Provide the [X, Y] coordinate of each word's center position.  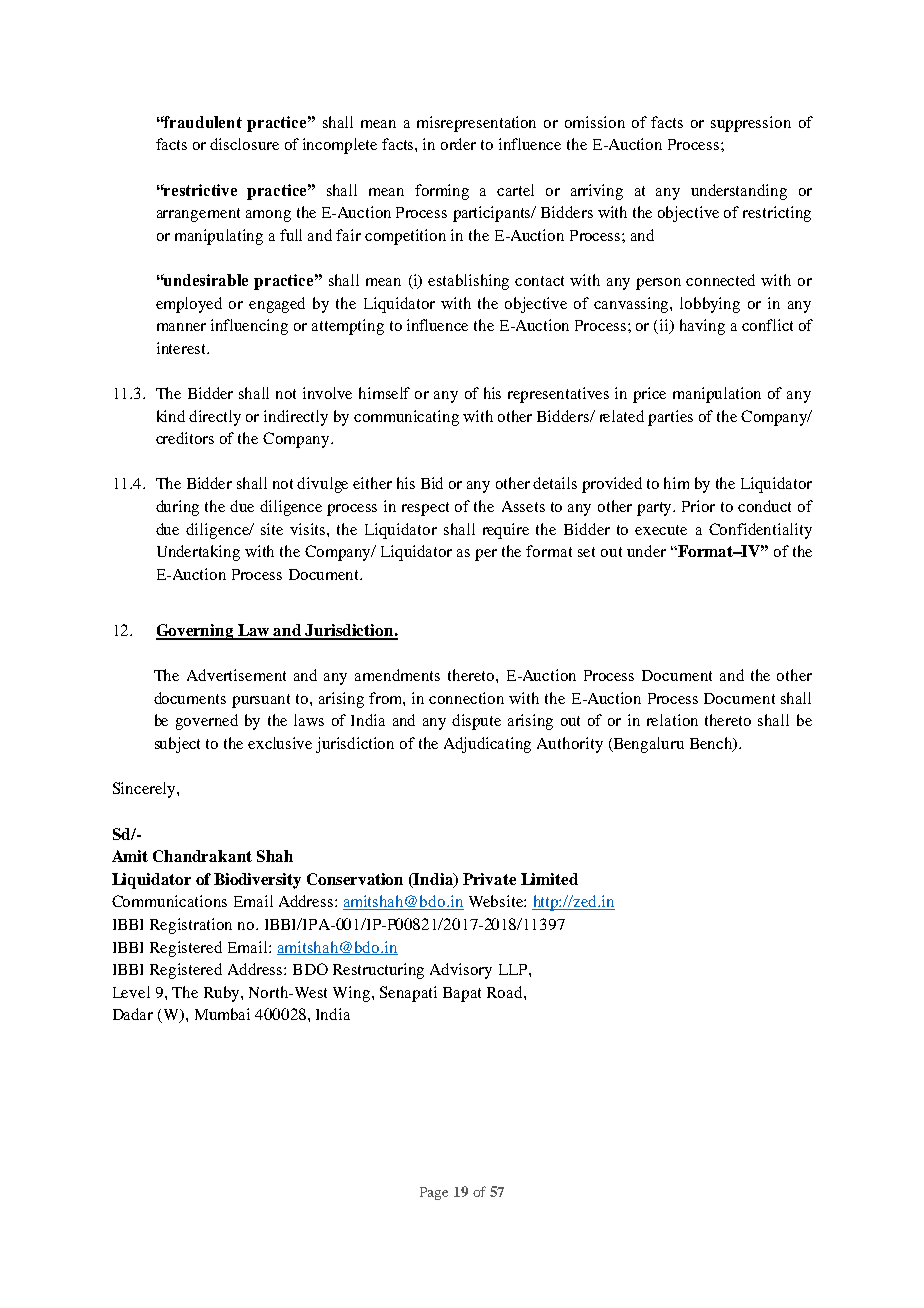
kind [171, 416]
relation [672, 720]
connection [466, 698]
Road [506, 992]
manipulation [717, 395]
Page [434, 1193]
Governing [196, 632]
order [458, 144]
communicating [406, 418]
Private [489, 879]
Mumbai [222, 1014]
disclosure [244, 144]
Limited [549, 879]
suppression [751, 124]
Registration [191, 926]
